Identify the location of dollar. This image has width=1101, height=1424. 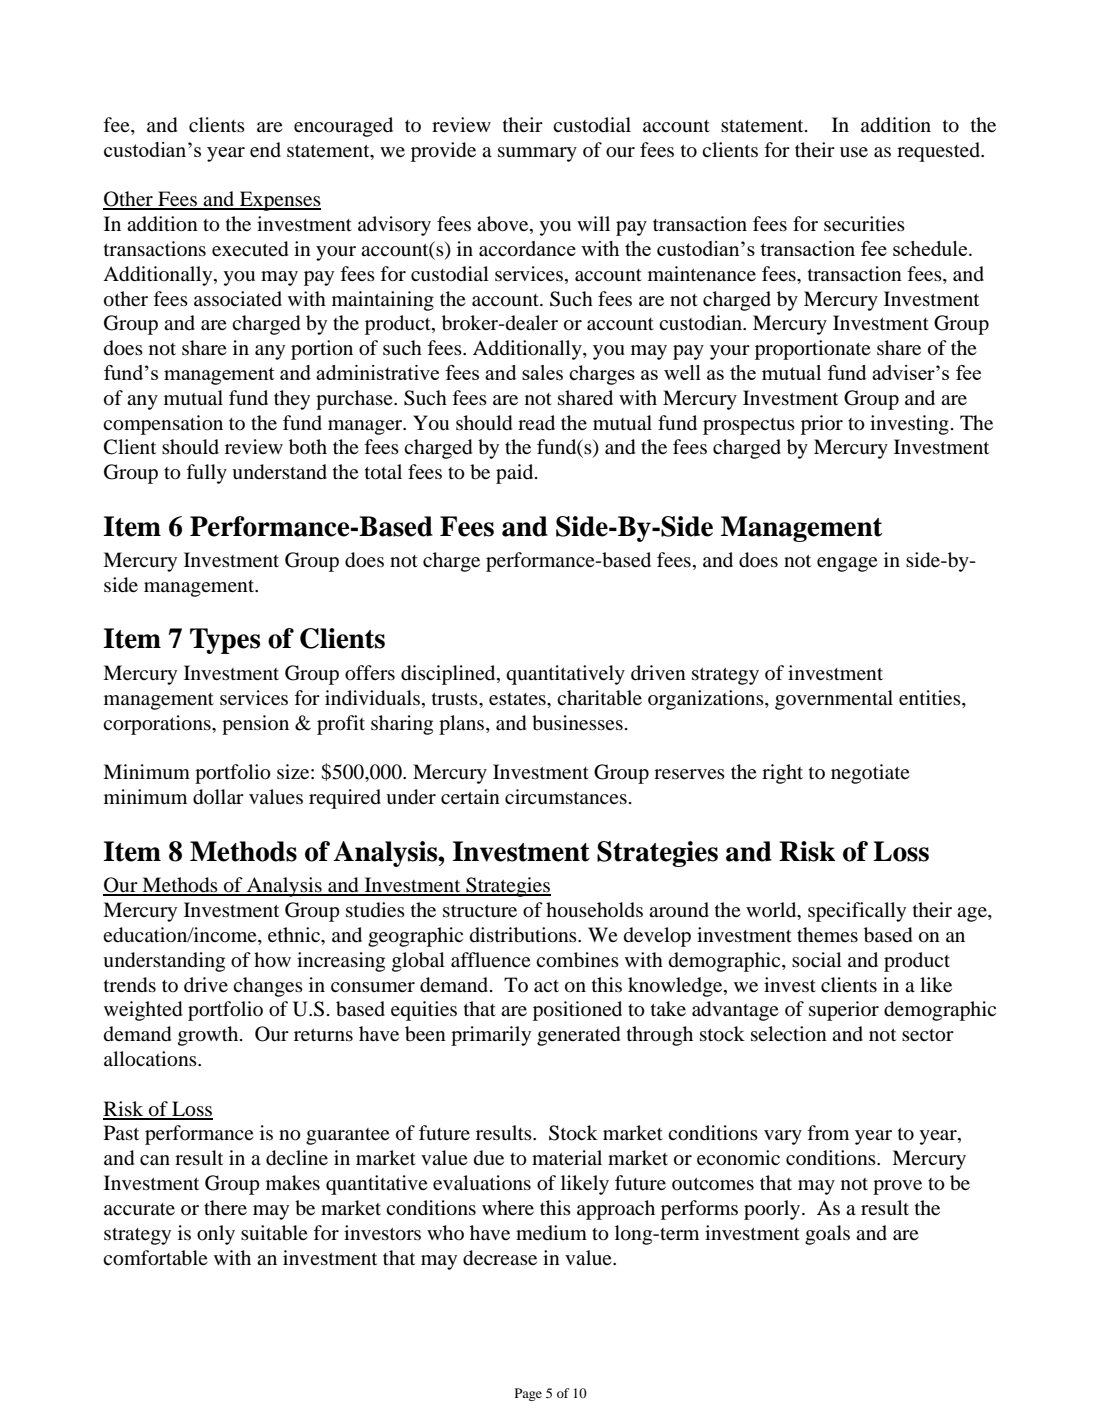
(218, 797).
